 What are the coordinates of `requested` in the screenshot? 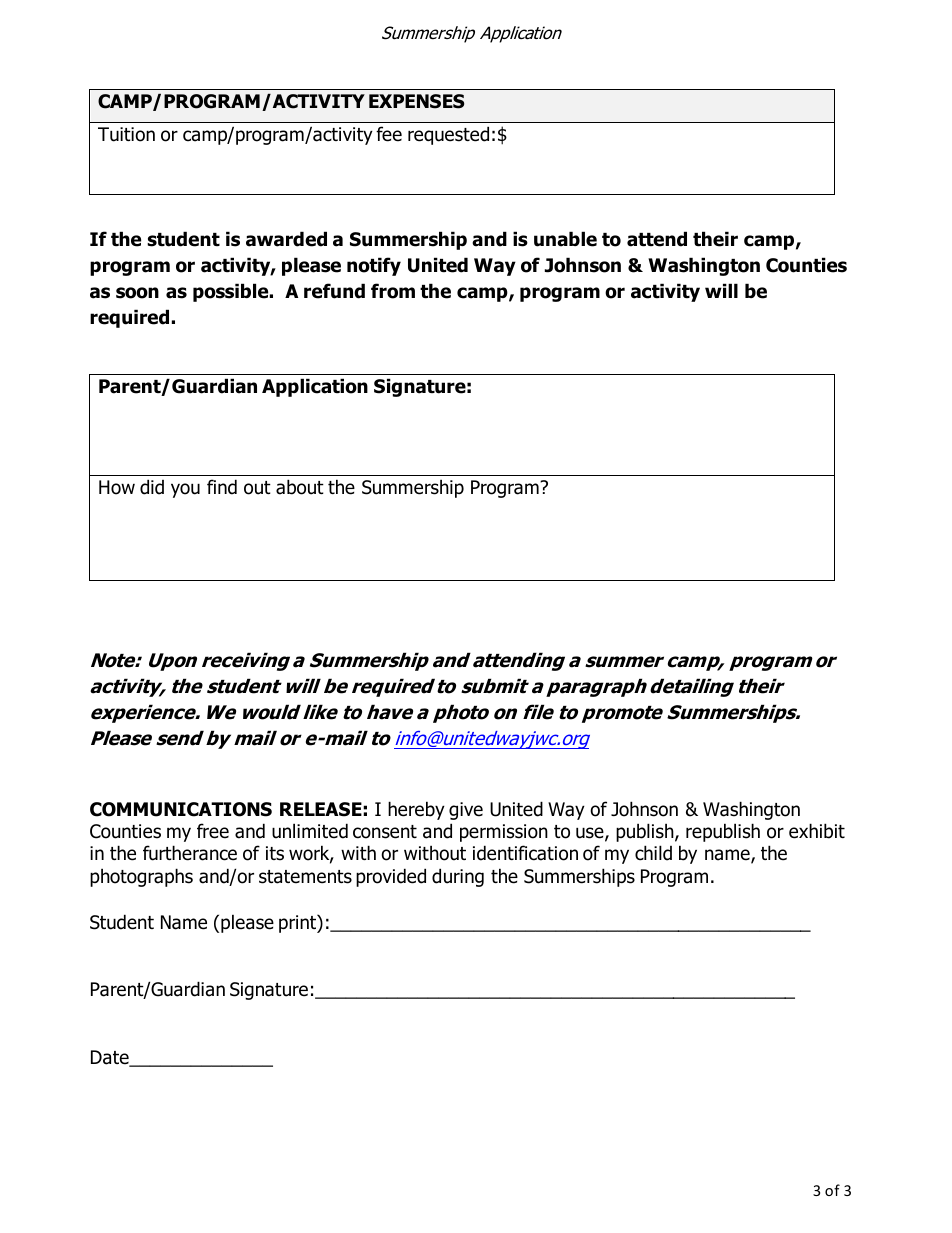 It's located at (448, 135).
